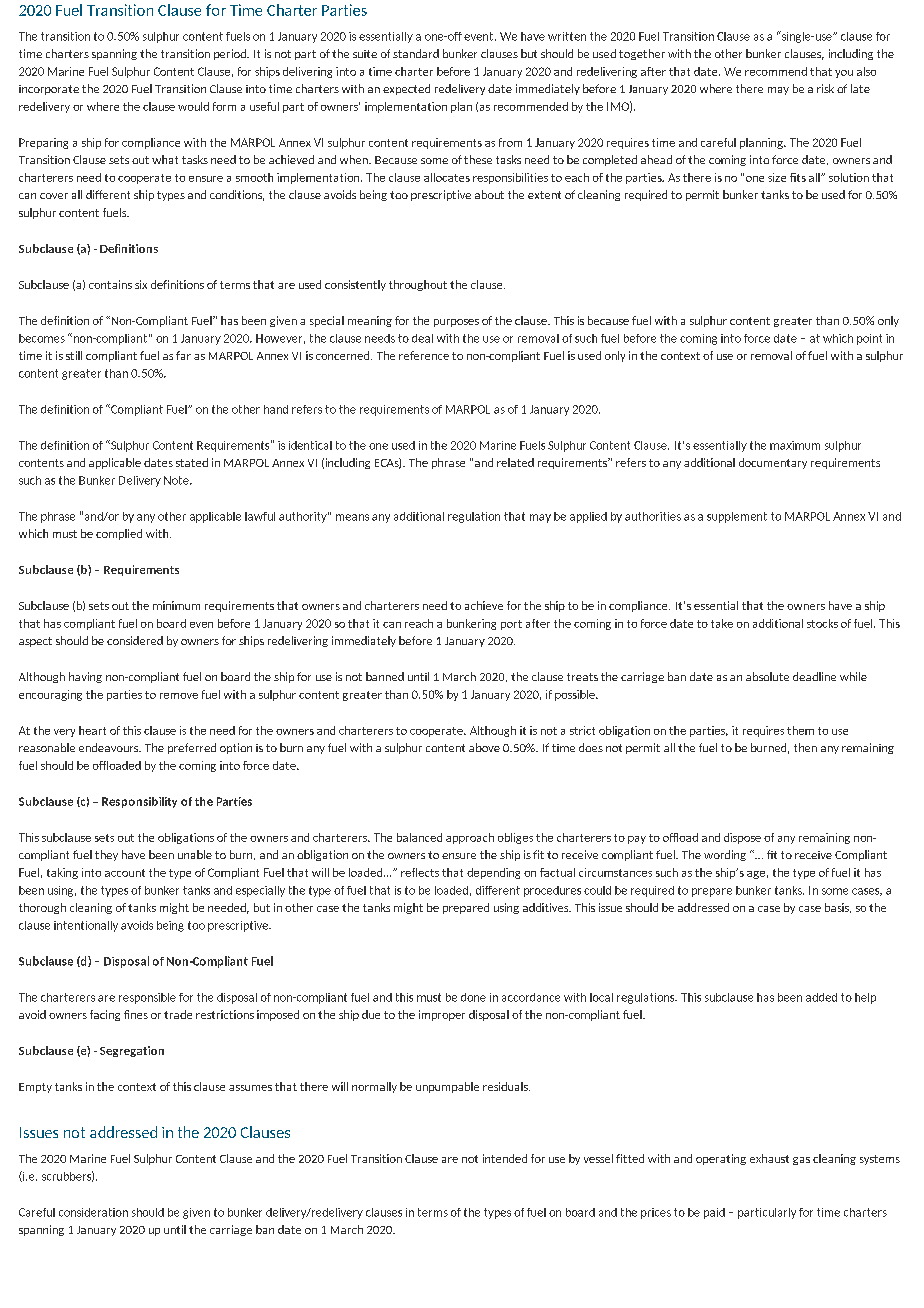  What do you see at coordinates (742, 838) in the page?
I see `dispose` at bounding box center [742, 838].
